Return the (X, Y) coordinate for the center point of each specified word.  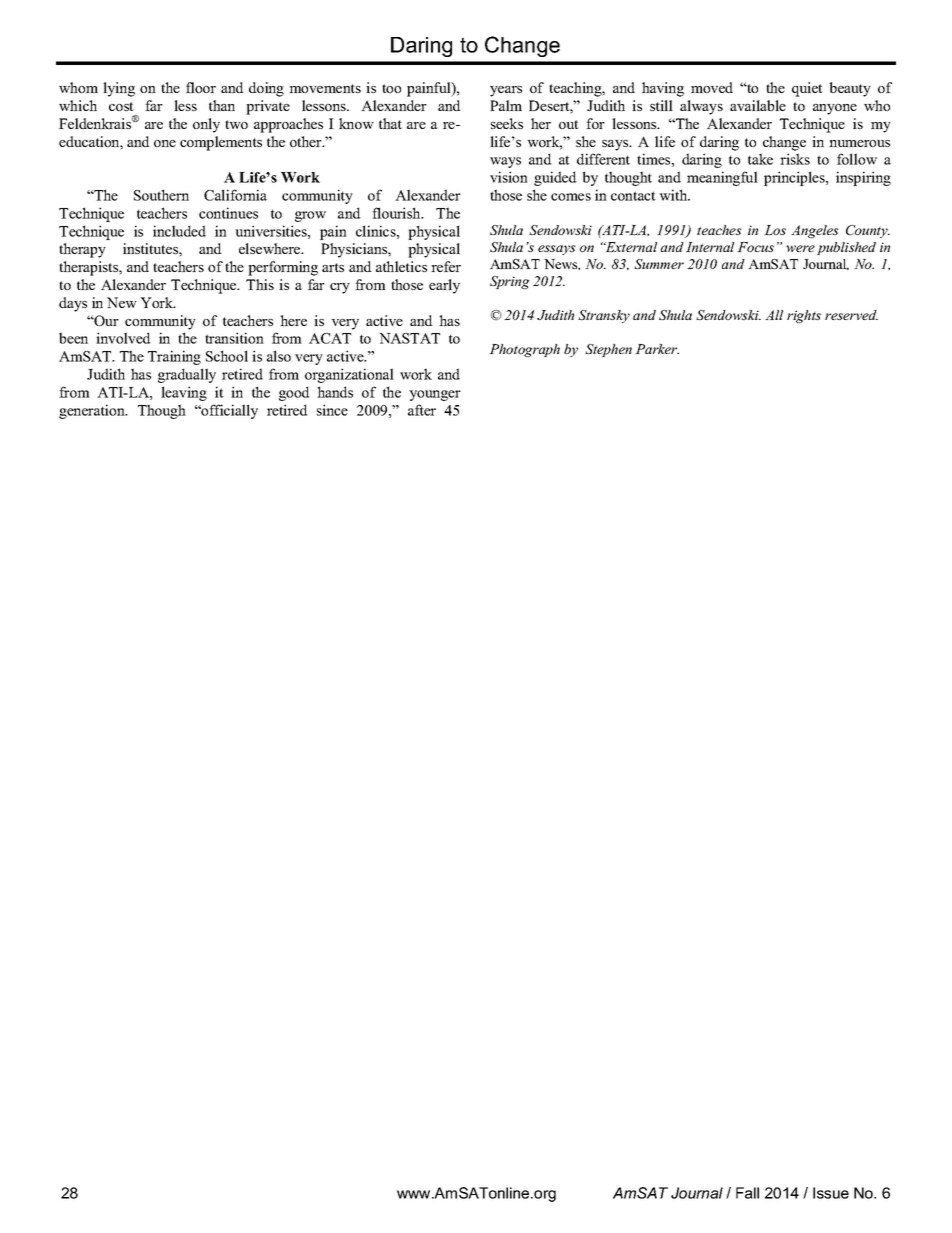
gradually (187, 375)
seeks (507, 123)
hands (335, 392)
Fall (747, 1193)
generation (93, 411)
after (422, 410)
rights (804, 316)
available (758, 105)
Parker (657, 349)
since (332, 410)
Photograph (524, 350)
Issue (831, 1193)
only (206, 125)
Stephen (608, 350)
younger (435, 395)
